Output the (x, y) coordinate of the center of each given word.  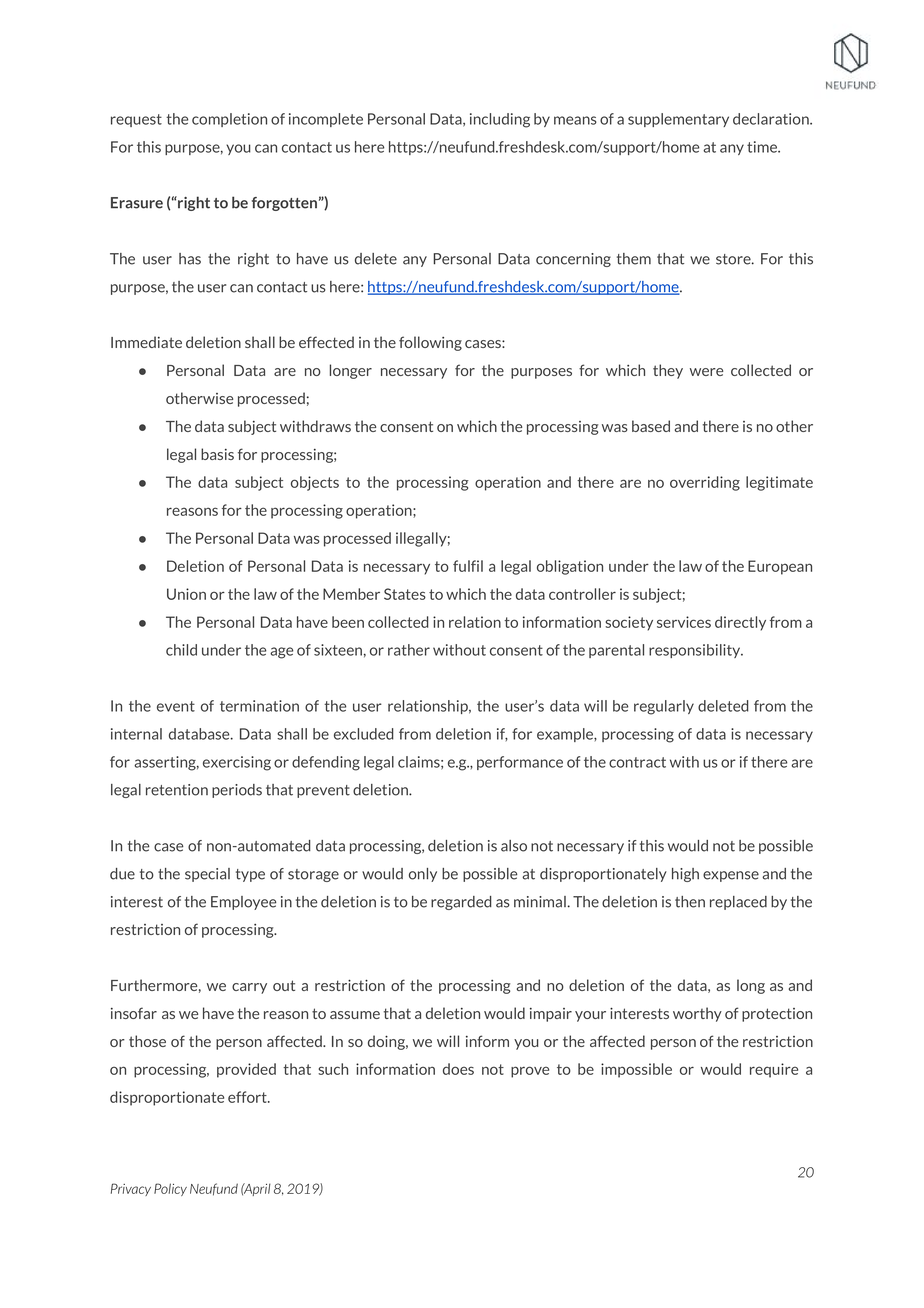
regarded (461, 903)
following (430, 343)
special (207, 875)
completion (229, 120)
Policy (170, 1189)
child (181, 650)
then (690, 902)
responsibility (696, 651)
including (500, 120)
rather (409, 650)
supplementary (678, 120)
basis (217, 454)
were (706, 372)
